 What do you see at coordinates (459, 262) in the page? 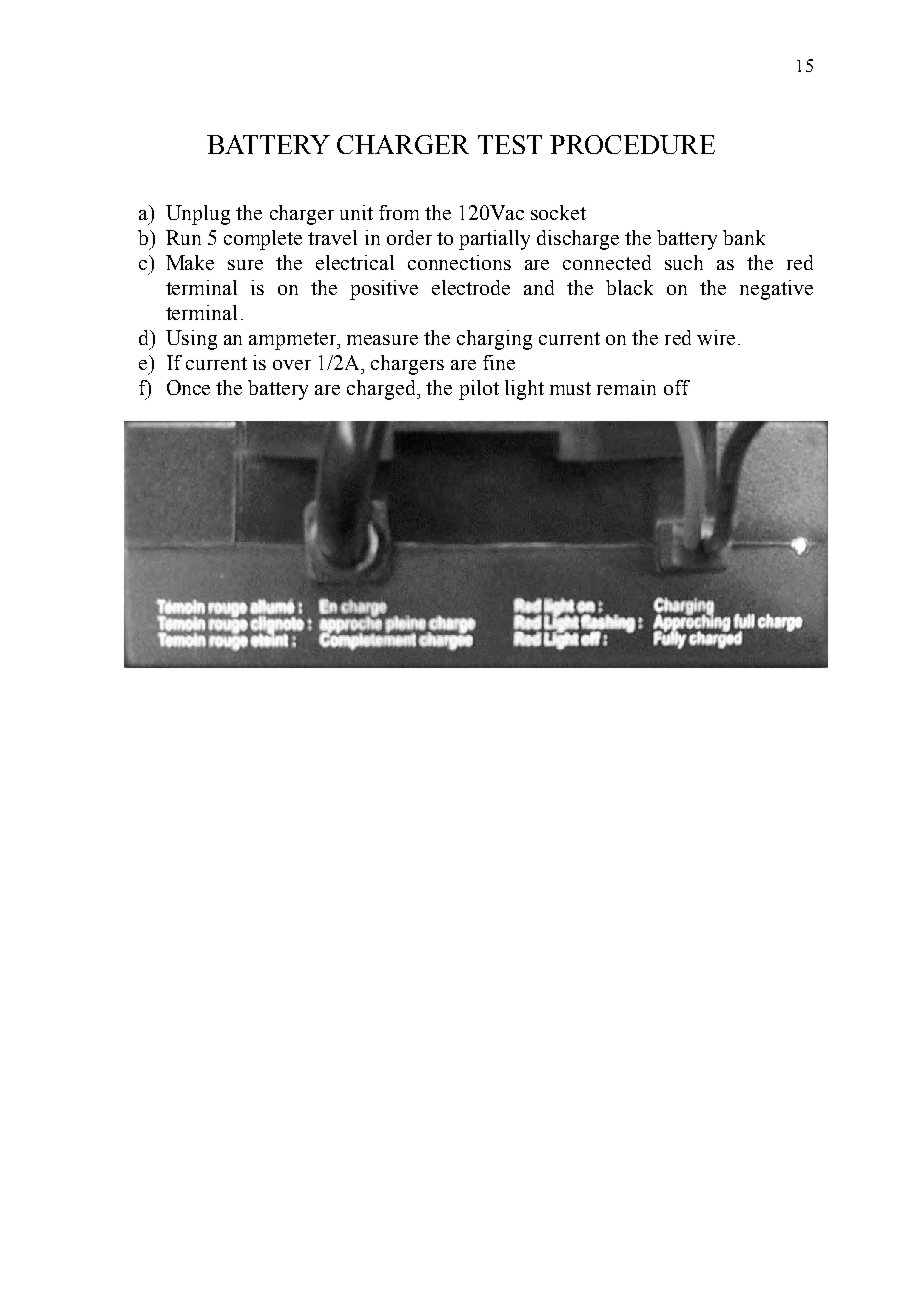
I see `connections` at bounding box center [459, 262].
